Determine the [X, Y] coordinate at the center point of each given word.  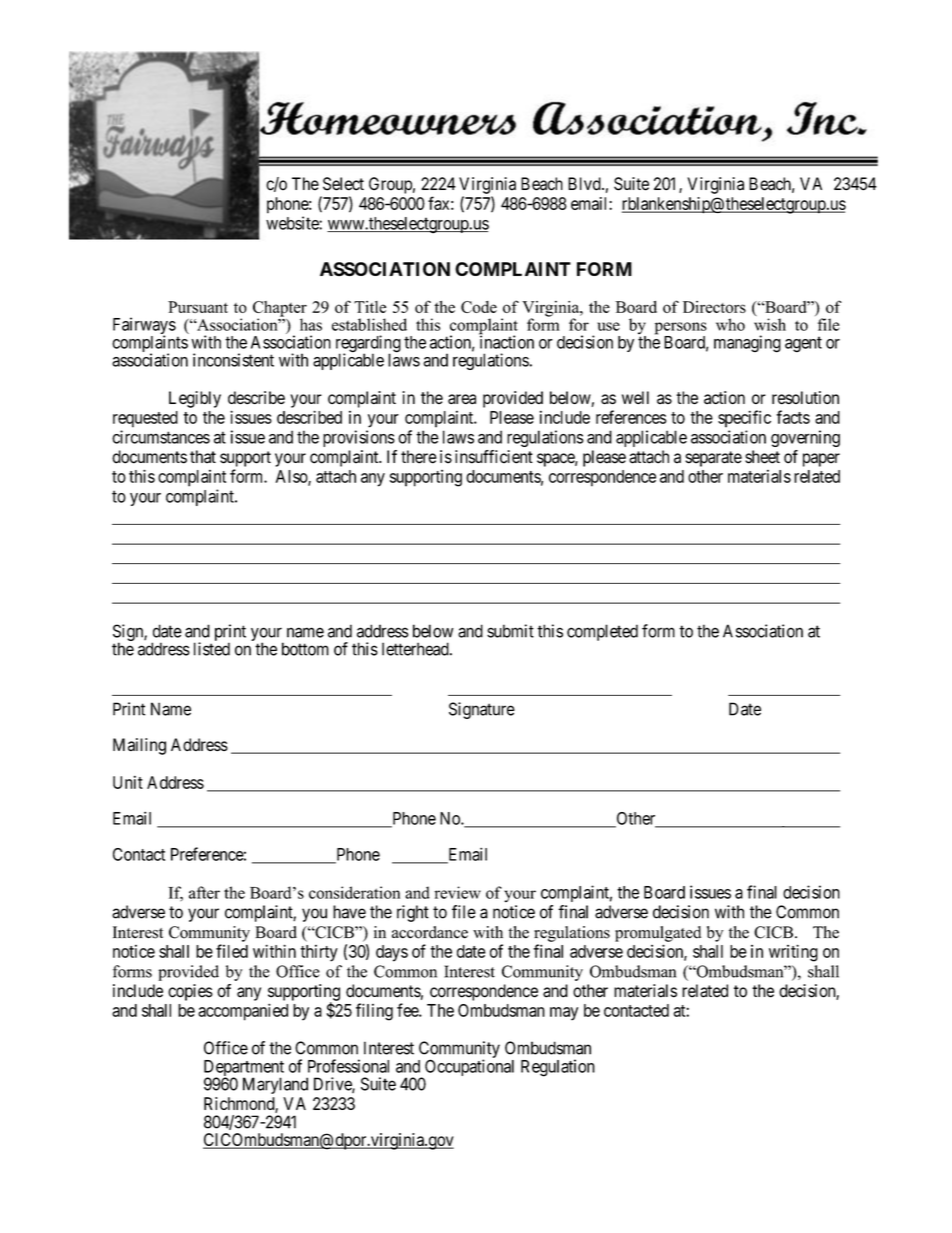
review [458, 892]
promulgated [658, 934]
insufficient [494, 457]
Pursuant [198, 307]
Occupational [468, 1069]
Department [244, 1069]
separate [713, 459]
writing [793, 953]
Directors [714, 307]
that [203, 457]
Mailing [139, 746]
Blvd [585, 184]
